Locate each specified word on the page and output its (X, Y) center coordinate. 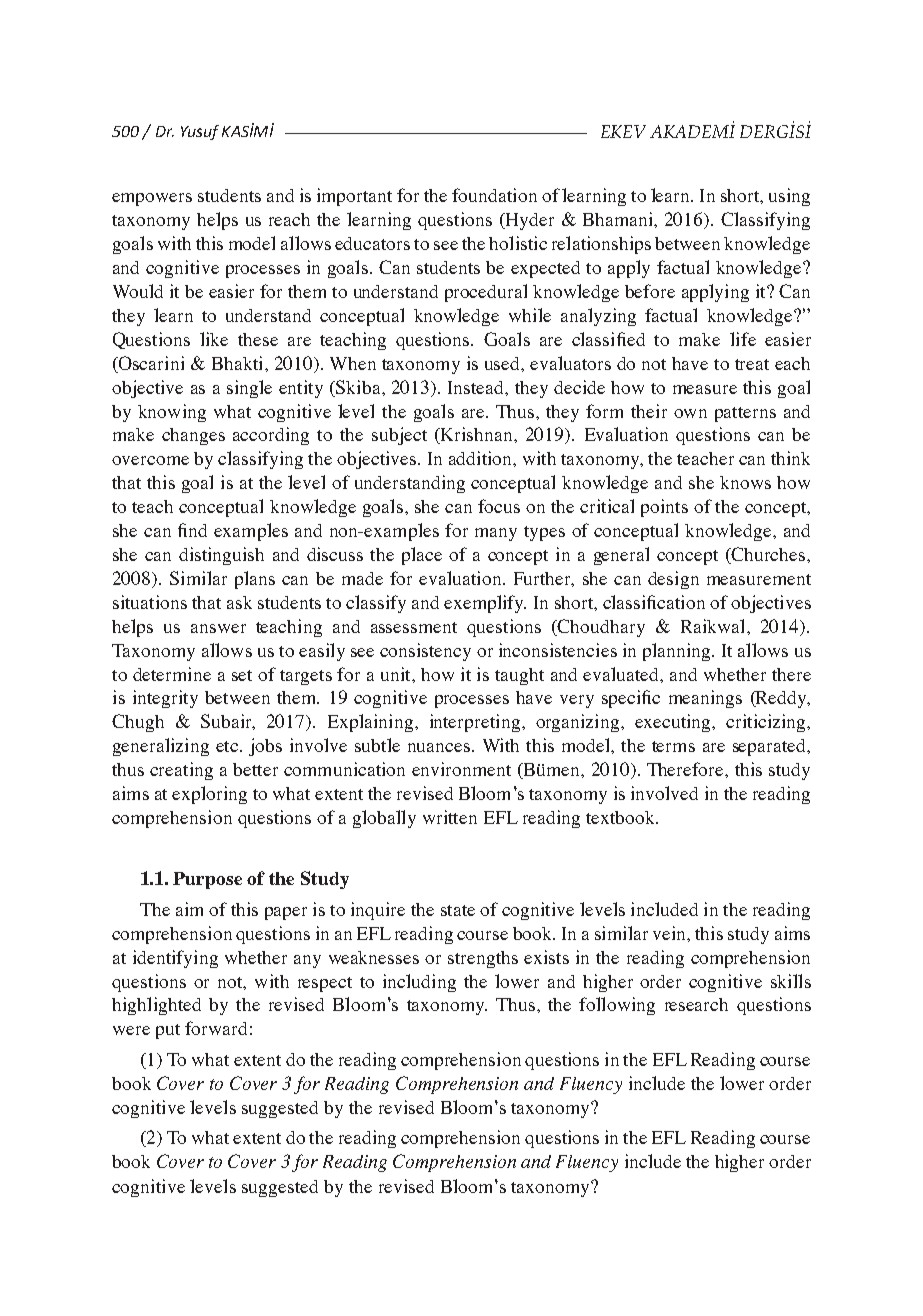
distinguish (221, 556)
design (673, 580)
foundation (494, 195)
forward (216, 1028)
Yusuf (200, 132)
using (789, 197)
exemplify (485, 604)
